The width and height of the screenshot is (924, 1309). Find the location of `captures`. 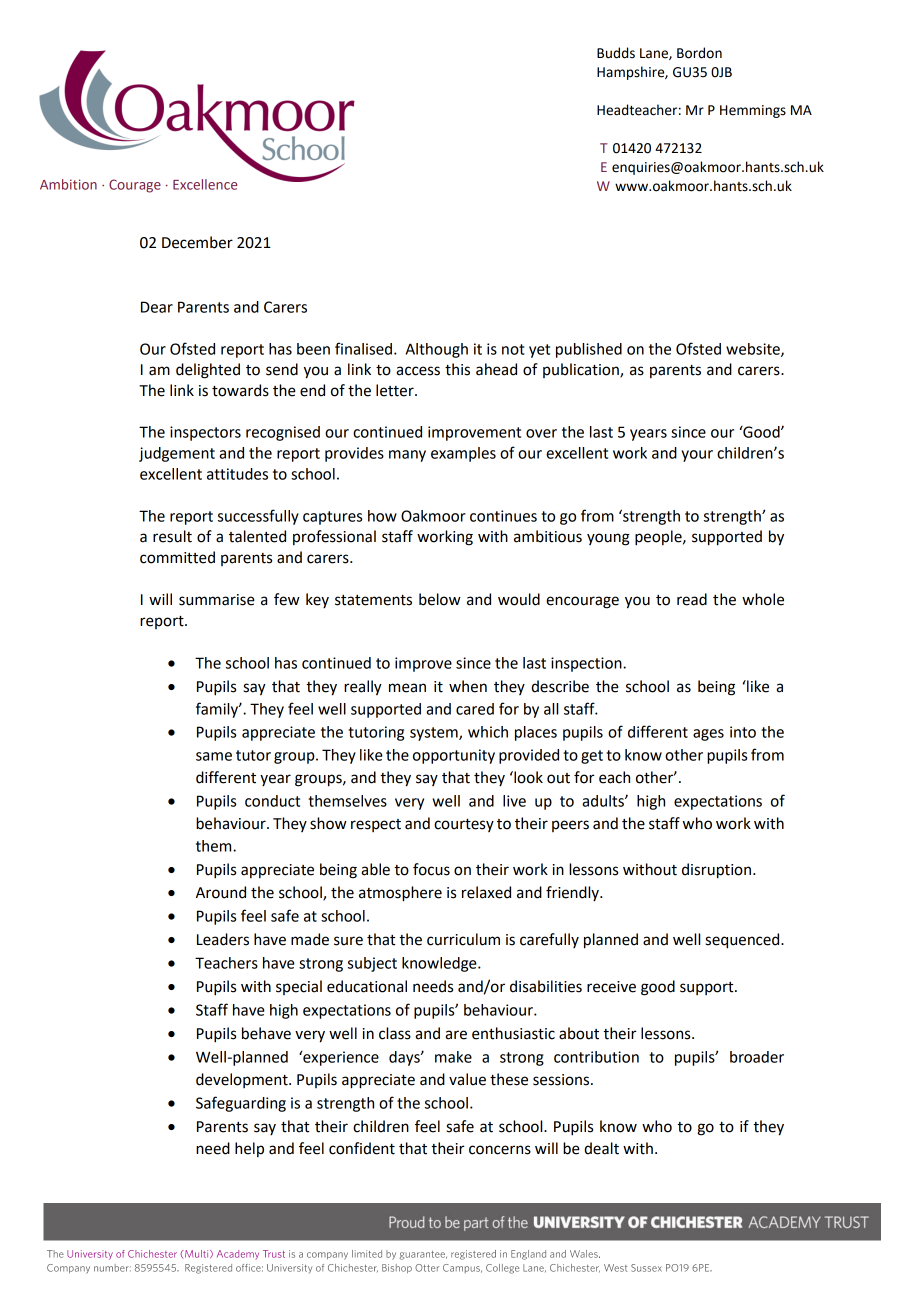

captures is located at coordinates (332, 518).
